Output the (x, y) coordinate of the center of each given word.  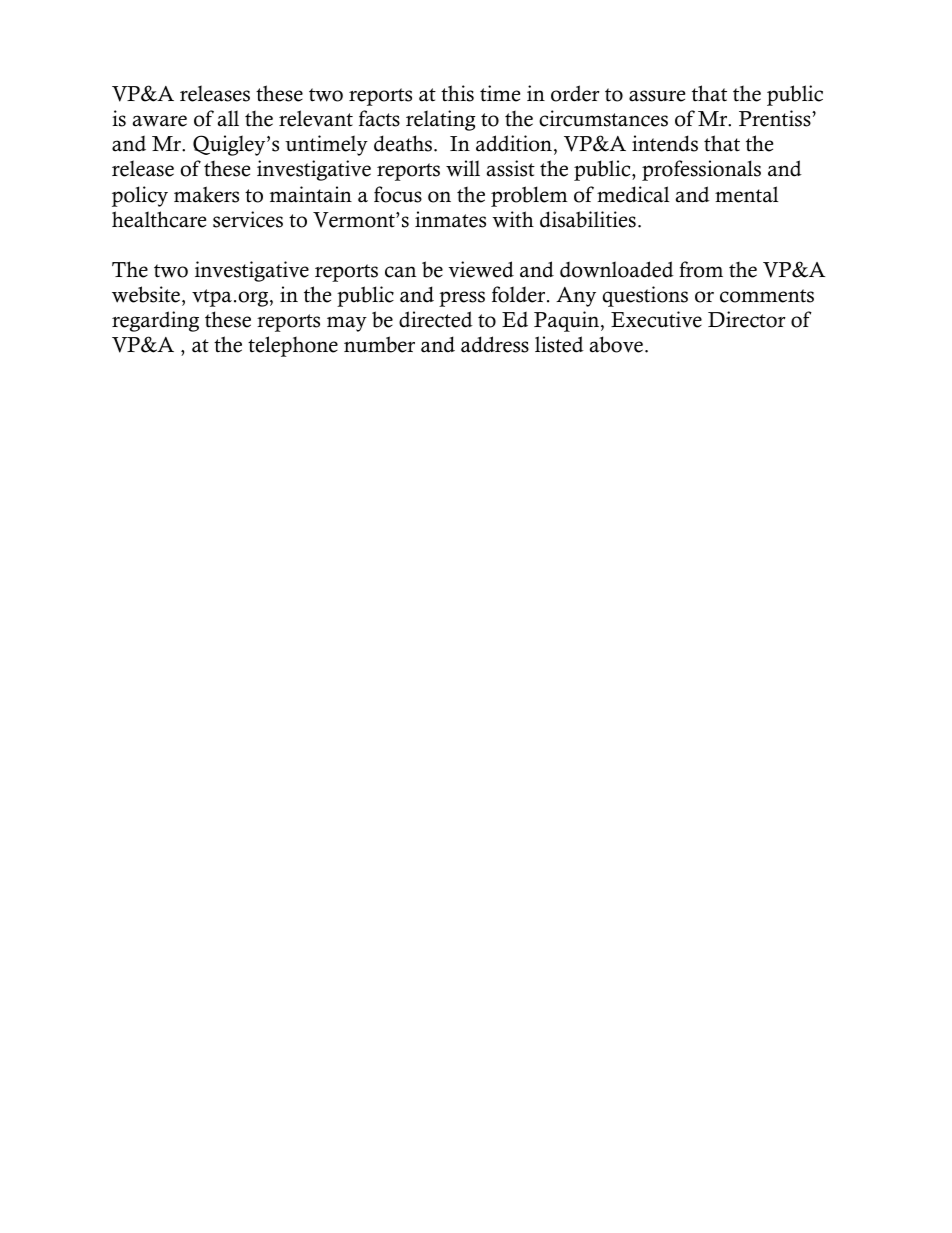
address (495, 344)
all (228, 118)
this (457, 93)
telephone (293, 346)
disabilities (588, 219)
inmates (450, 219)
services (248, 219)
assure (657, 96)
